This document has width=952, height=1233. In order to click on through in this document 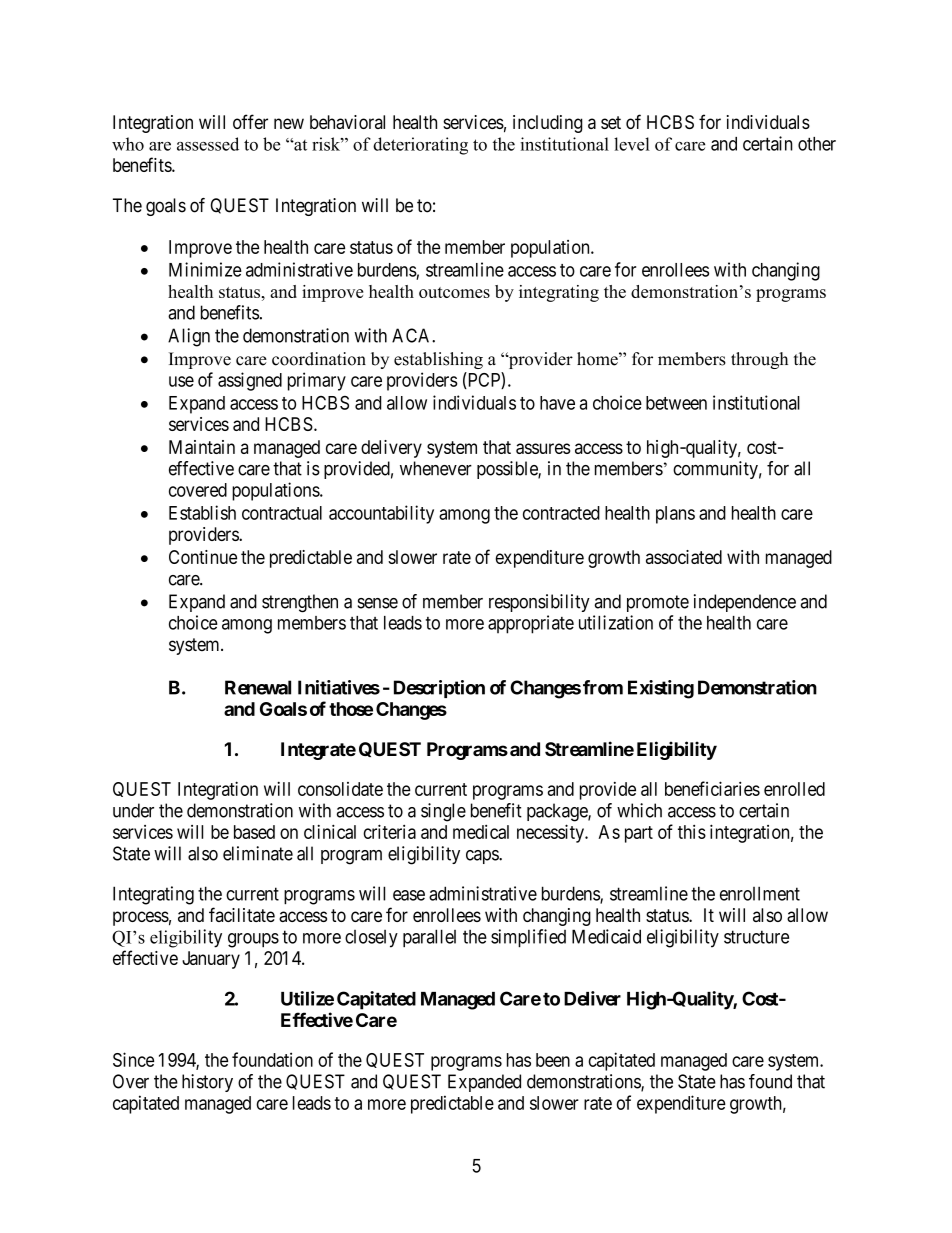, I will do `click(759, 360)`.
